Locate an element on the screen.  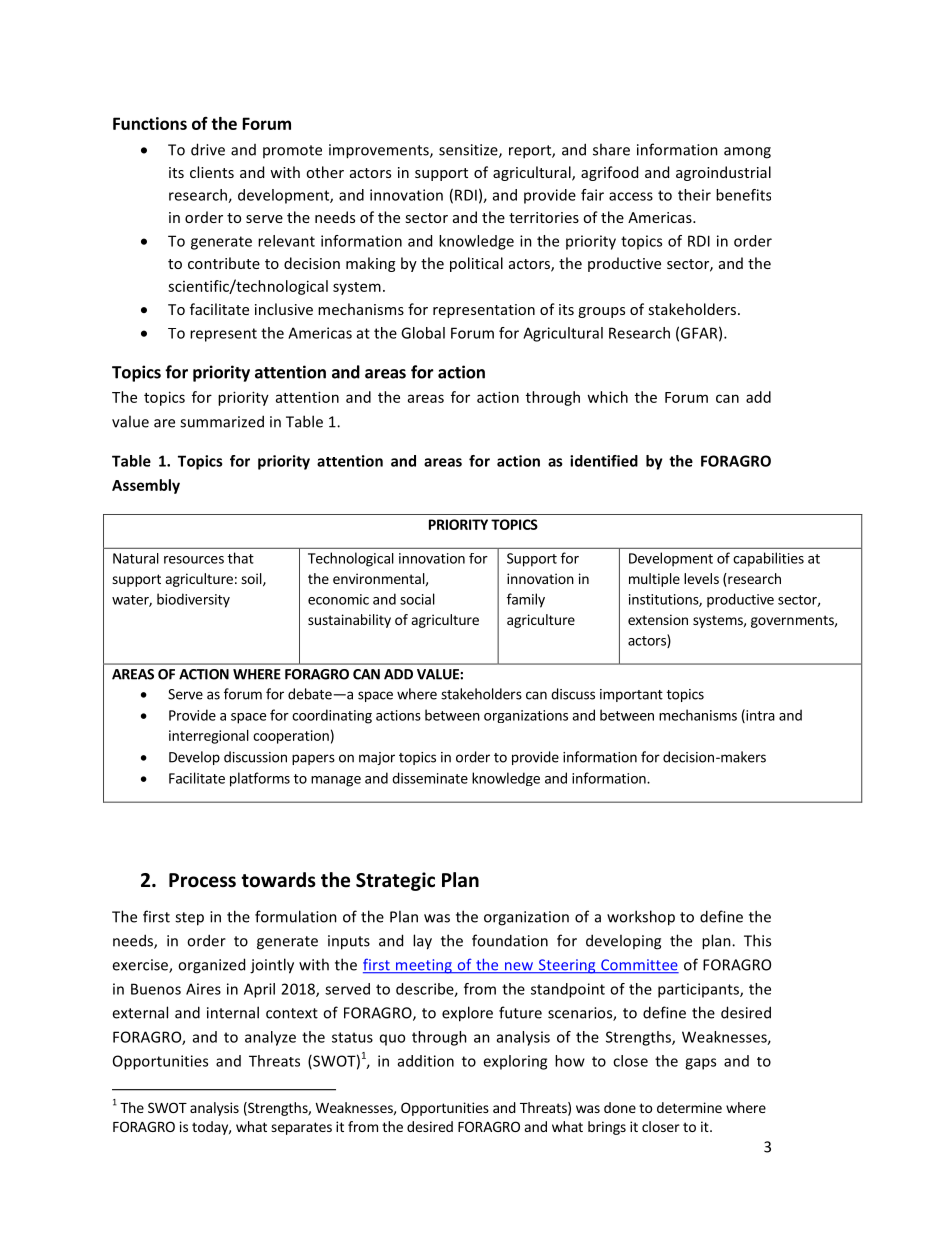
drive is located at coordinates (208, 149).
